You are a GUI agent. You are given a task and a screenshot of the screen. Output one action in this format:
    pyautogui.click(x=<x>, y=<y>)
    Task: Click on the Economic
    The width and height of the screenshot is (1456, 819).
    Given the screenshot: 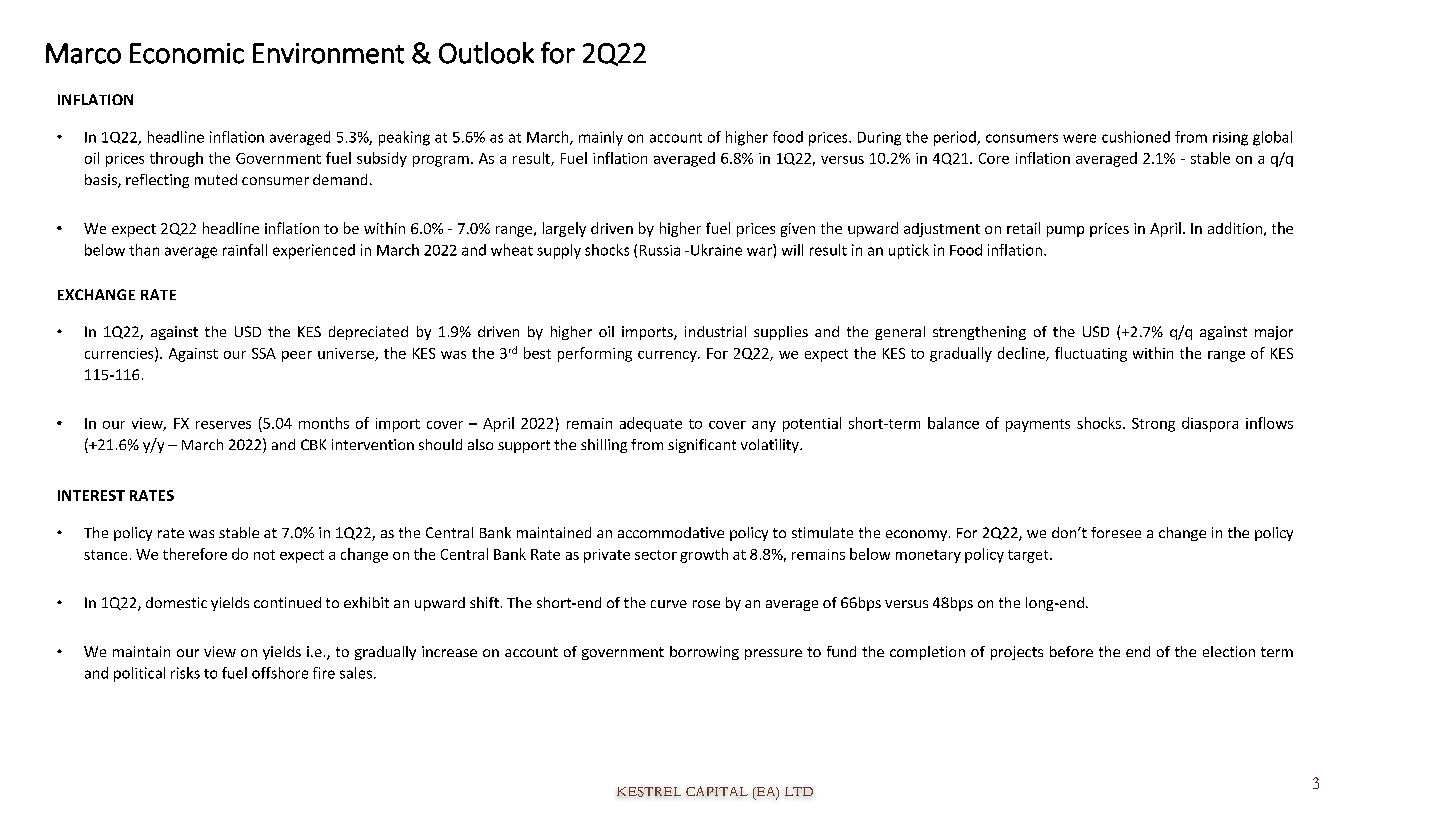 What is the action you would take?
    pyautogui.click(x=187, y=53)
